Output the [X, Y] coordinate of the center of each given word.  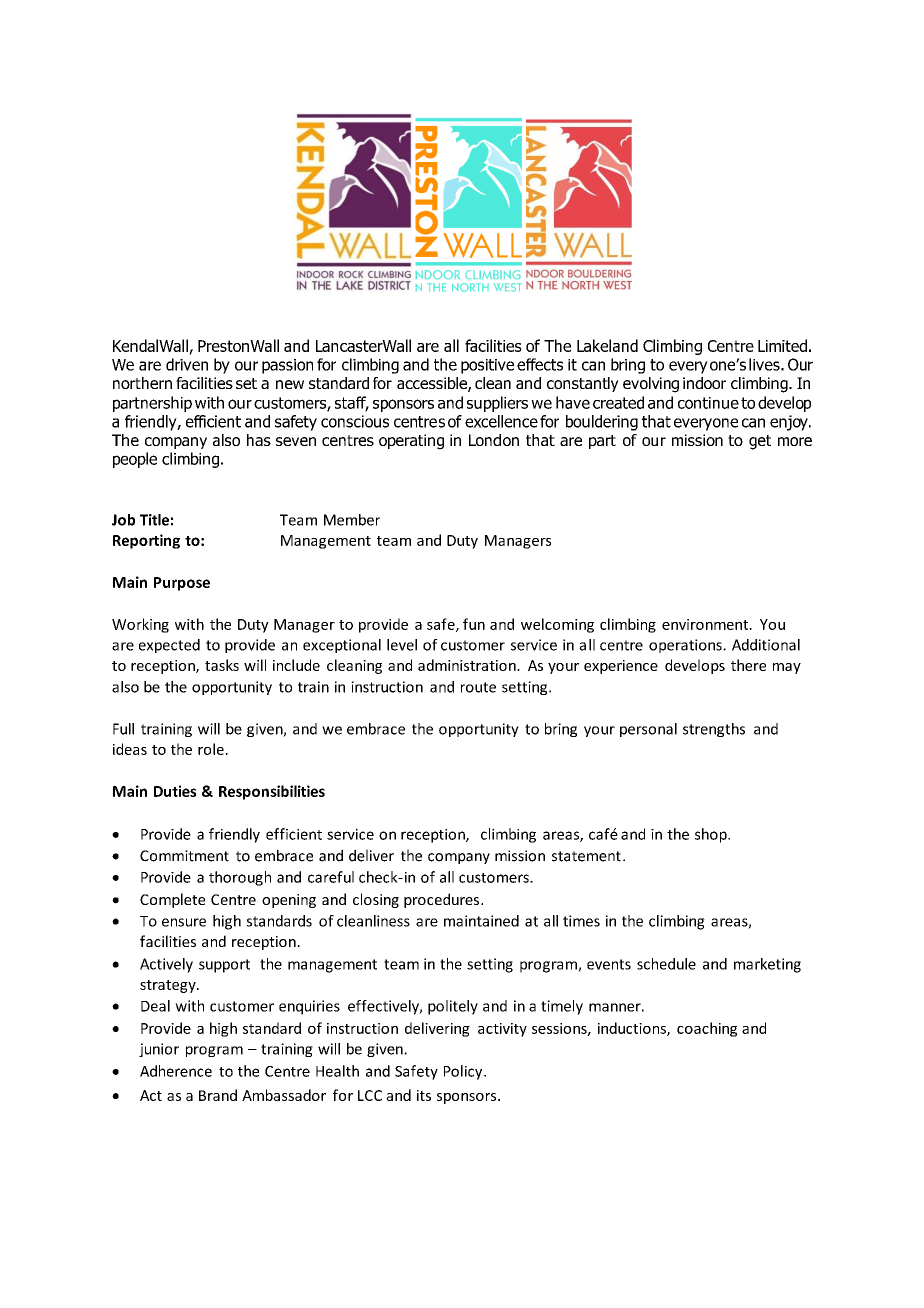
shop [712, 835]
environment [706, 624]
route [478, 687]
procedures [443, 900]
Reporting [146, 541]
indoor [704, 383]
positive [487, 366]
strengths [714, 730]
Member [352, 520]
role [212, 749]
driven [187, 364]
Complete [172, 900]
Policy [464, 1072]
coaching [707, 1029]
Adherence [176, 1071]
